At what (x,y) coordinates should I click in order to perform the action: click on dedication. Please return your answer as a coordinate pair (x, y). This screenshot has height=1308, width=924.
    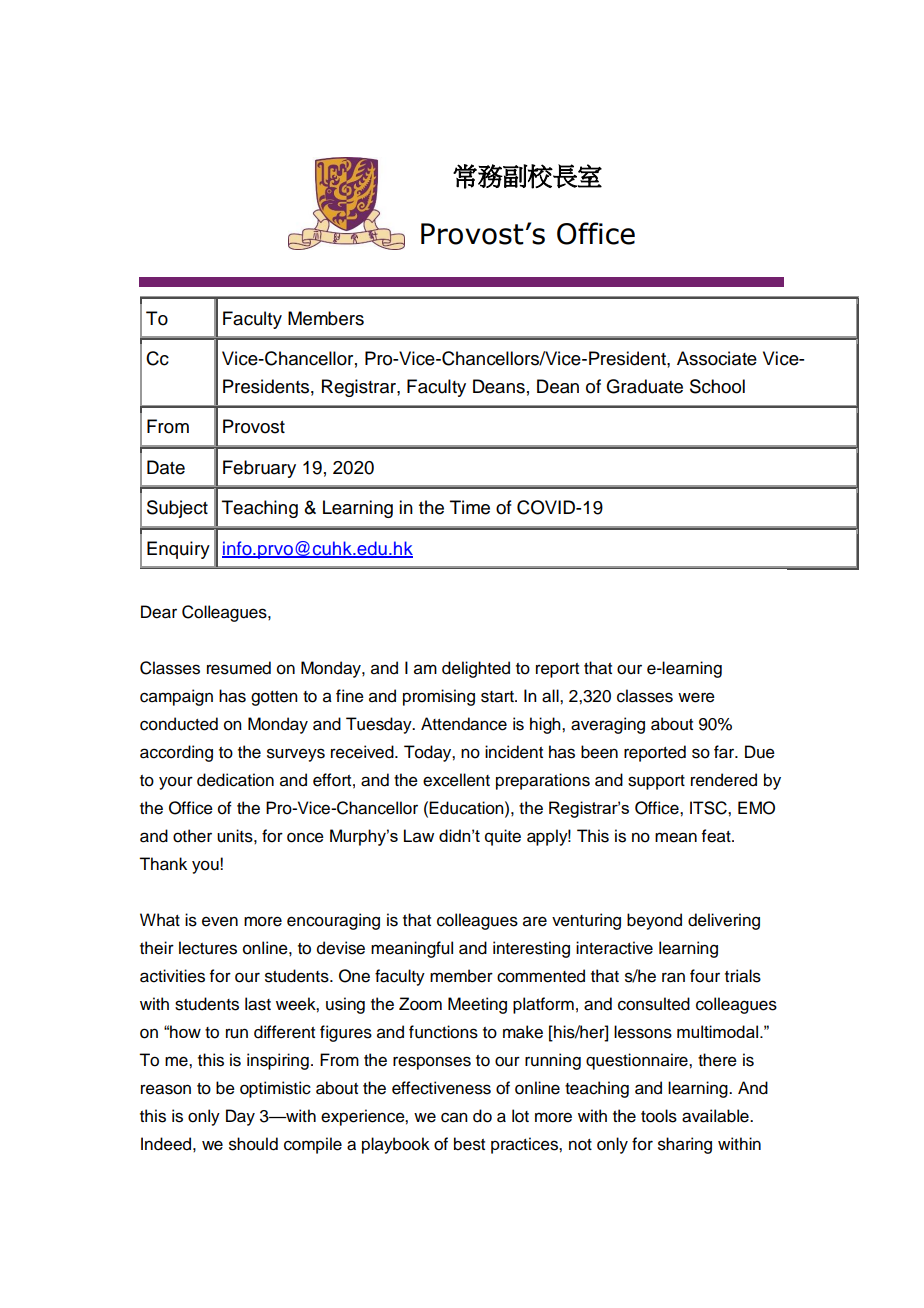
    Looking at the image, I should click on (235, 780).
